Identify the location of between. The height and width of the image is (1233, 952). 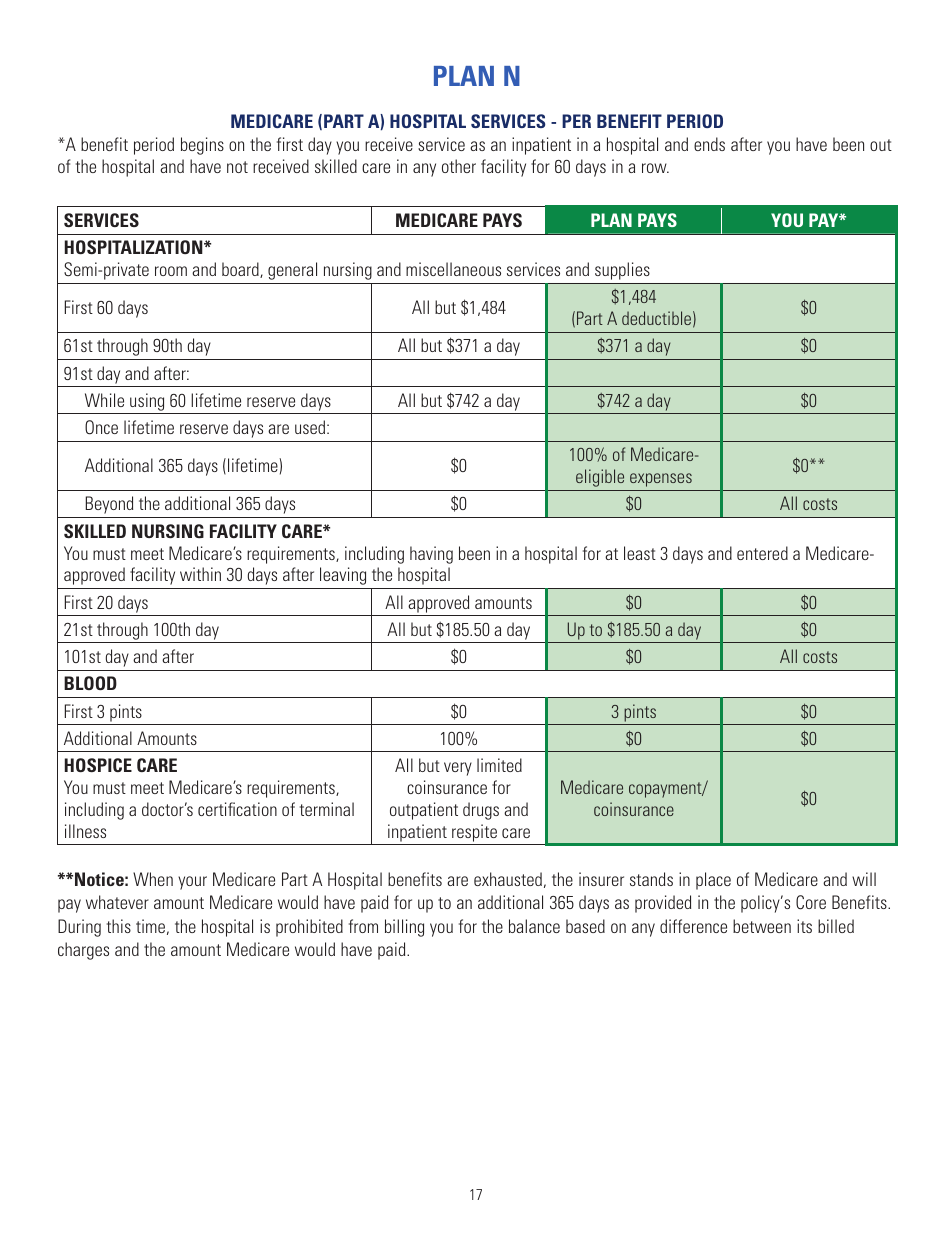
(762, 926).
